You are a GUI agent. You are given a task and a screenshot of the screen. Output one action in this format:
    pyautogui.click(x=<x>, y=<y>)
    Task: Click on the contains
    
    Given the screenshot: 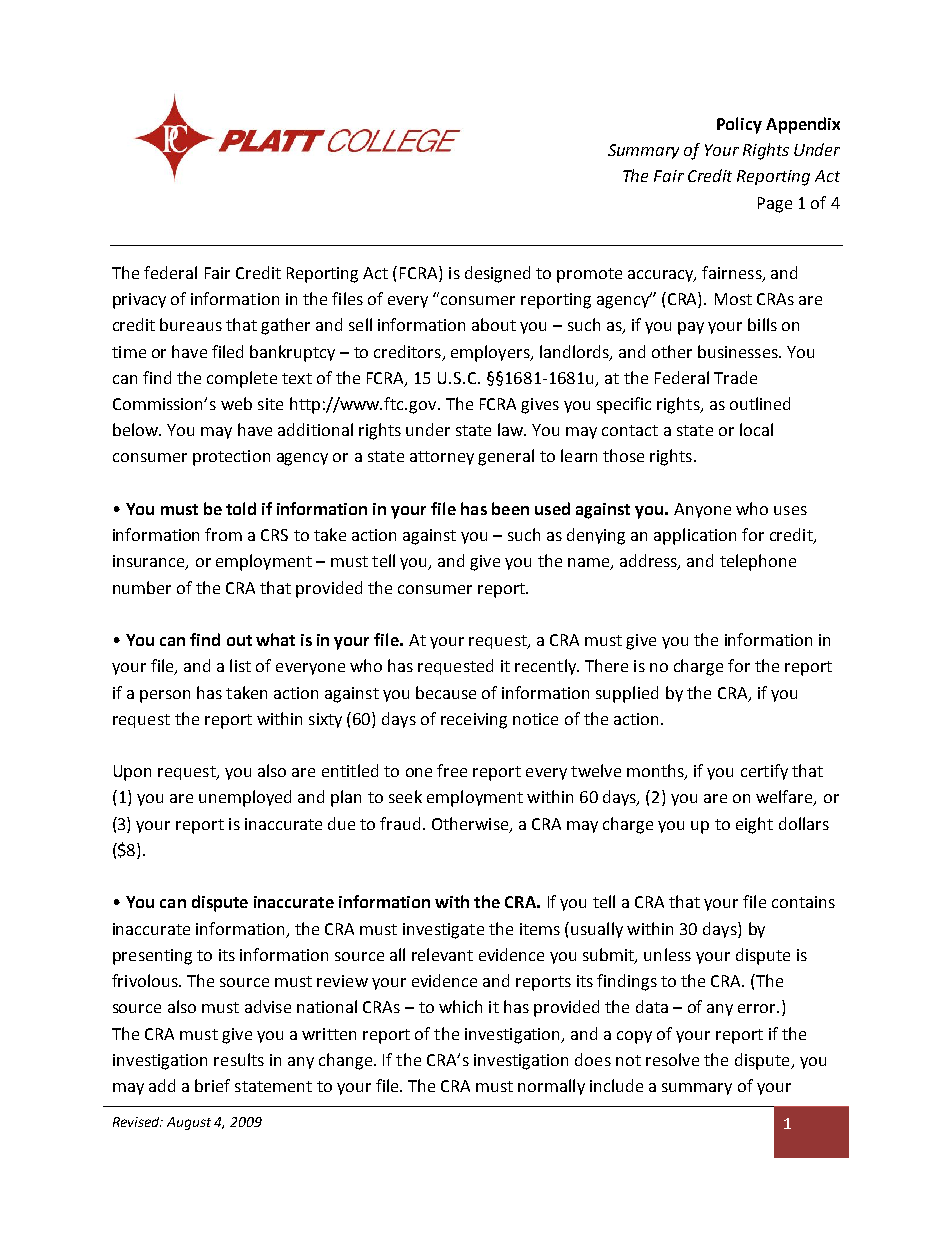 What is the action you would take?
    pyautogui.click(x=803, y=902)
